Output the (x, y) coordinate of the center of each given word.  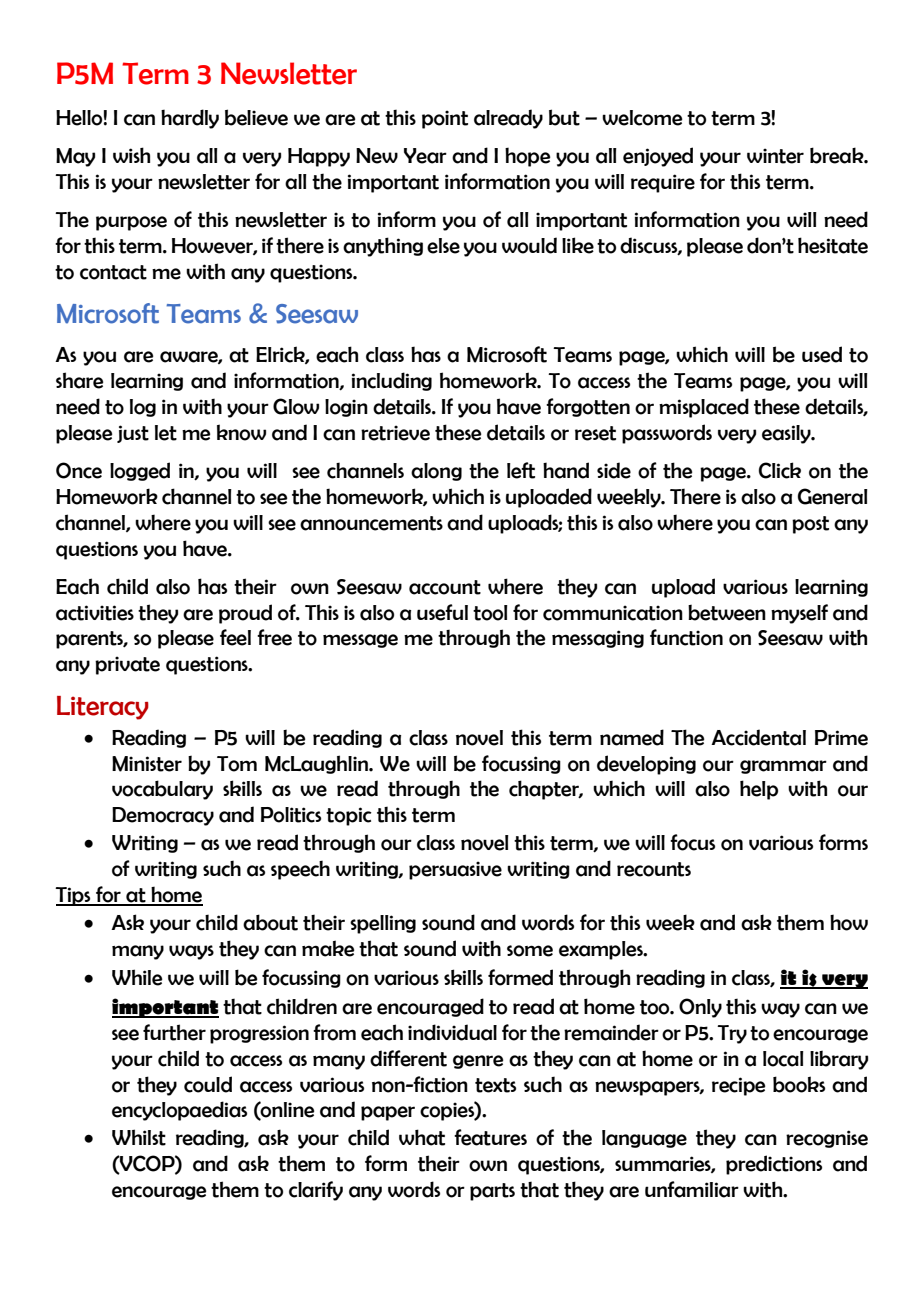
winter (775, 156)
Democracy (163, 816)
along (436, 472)
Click (780, 470)
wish (131, 155)
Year (425, 156)
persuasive (455, 870)
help (759, 790)
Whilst (139, 1137)
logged (140, 471)
